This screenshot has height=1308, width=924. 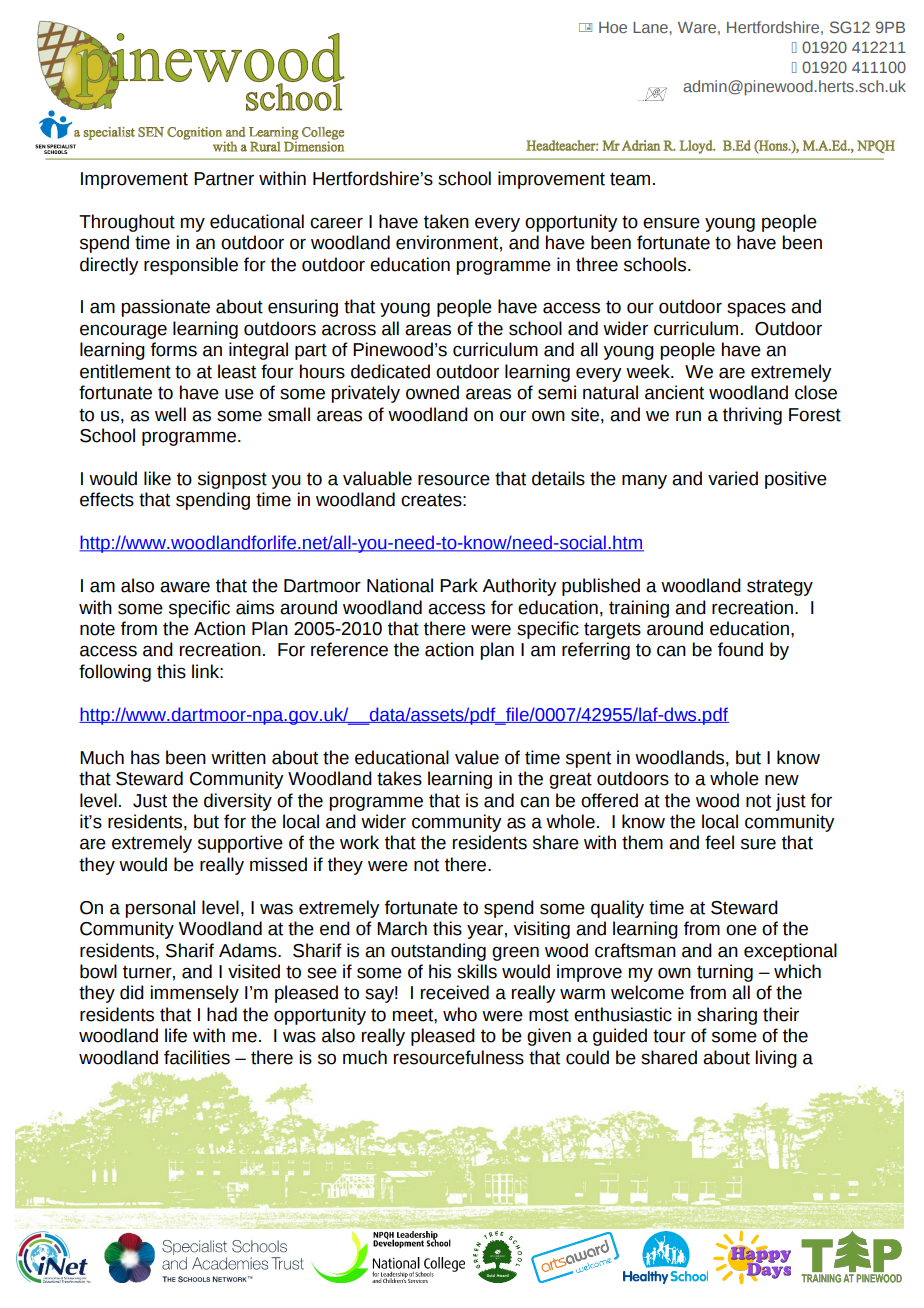 What do you see at coordinates (613, 27) in the screenshot?
I see `Hoe` at bounding box center [613, 27].
